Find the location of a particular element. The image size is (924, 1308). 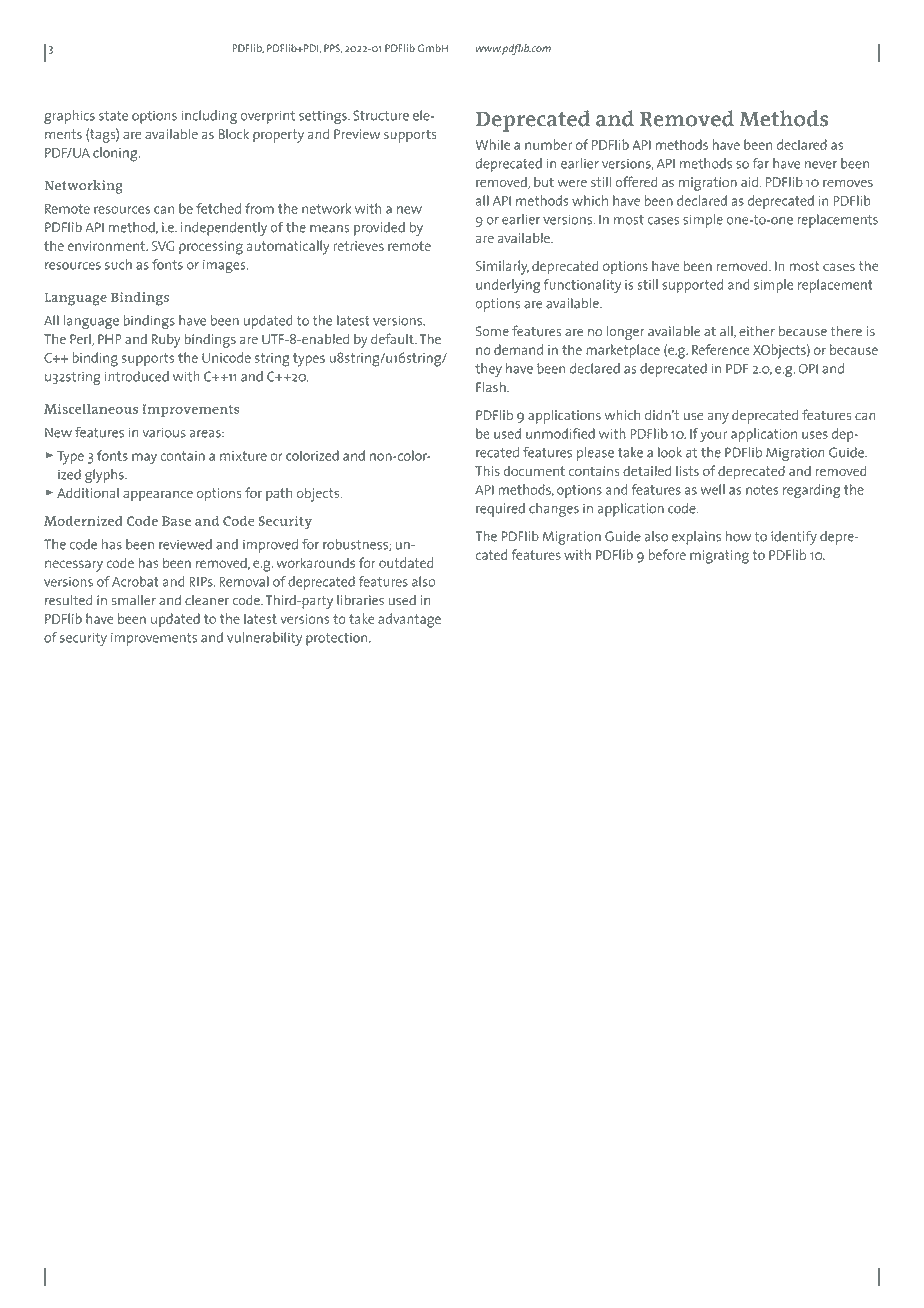

appearance is located at coordinates (158, 496).
